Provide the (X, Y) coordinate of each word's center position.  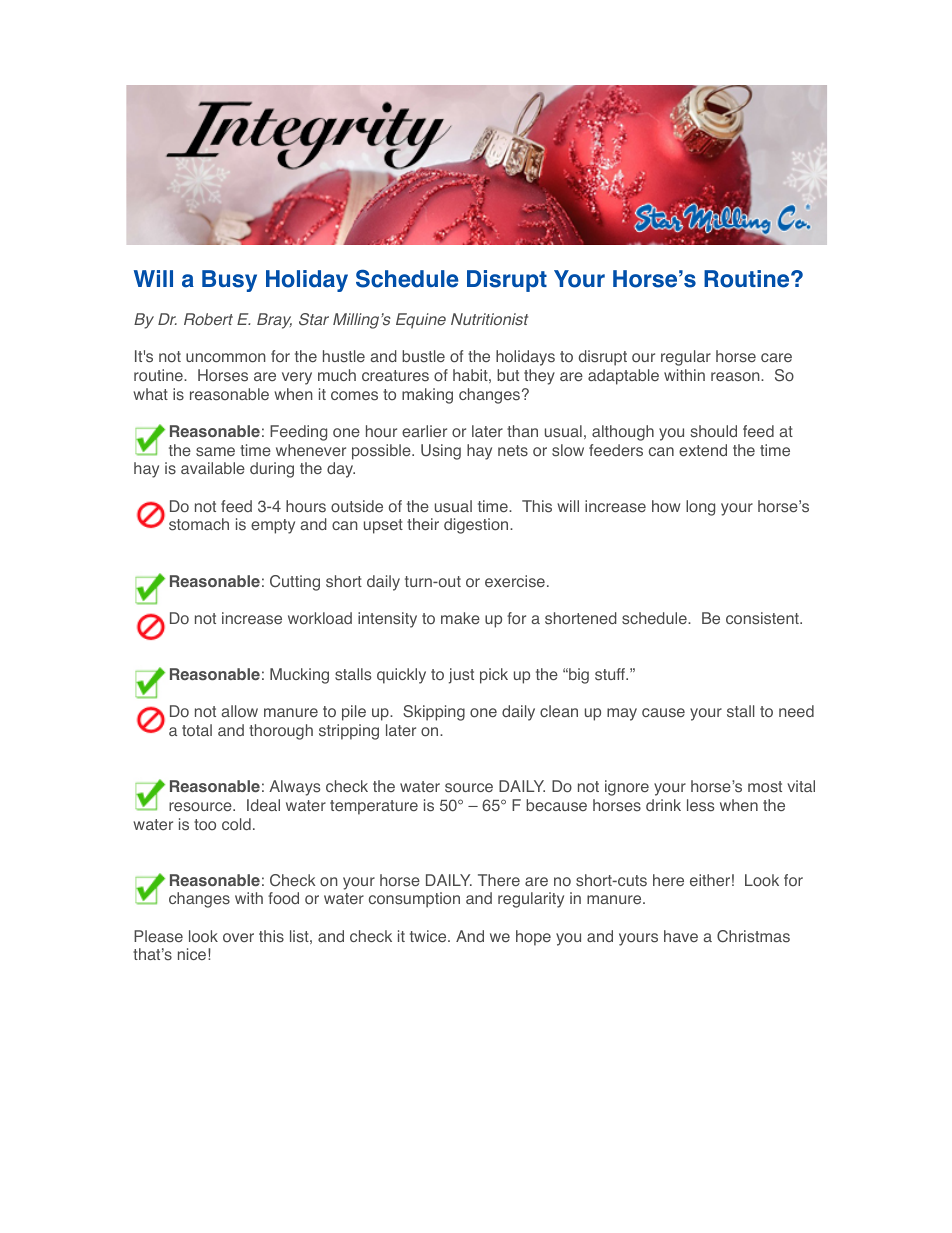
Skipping (434, 713)
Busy (229, 281)
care (776, 357)
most (765, 787)
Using (441, 452)
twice (428, 936)
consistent (763, 618)
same (215, 452)
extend (703, 450)
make (460, 618)
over (238, 938)
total (197, 730)
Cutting (295, 583)
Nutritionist (489, 319)
